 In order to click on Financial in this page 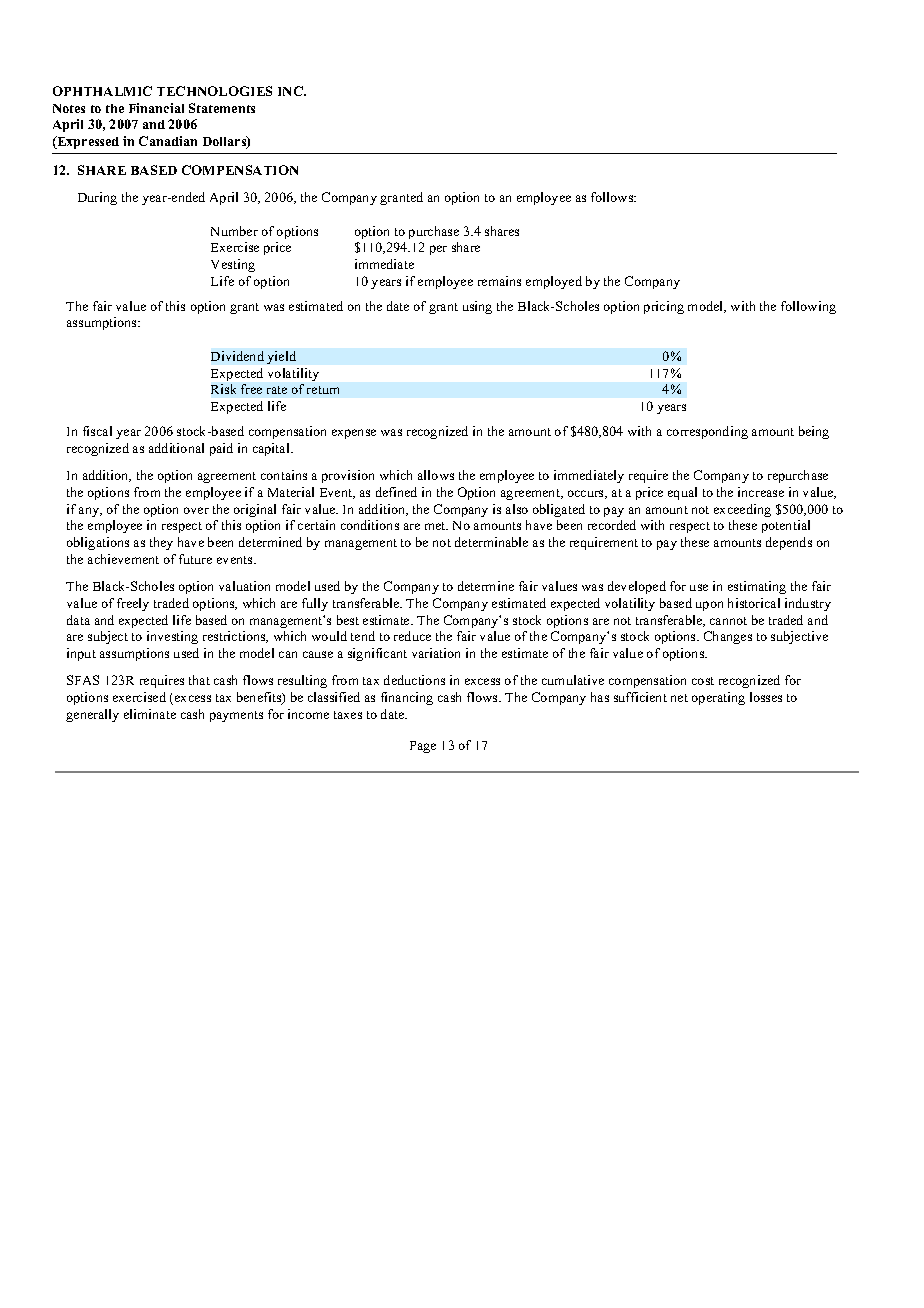, I will do `click(156, 108)`.
